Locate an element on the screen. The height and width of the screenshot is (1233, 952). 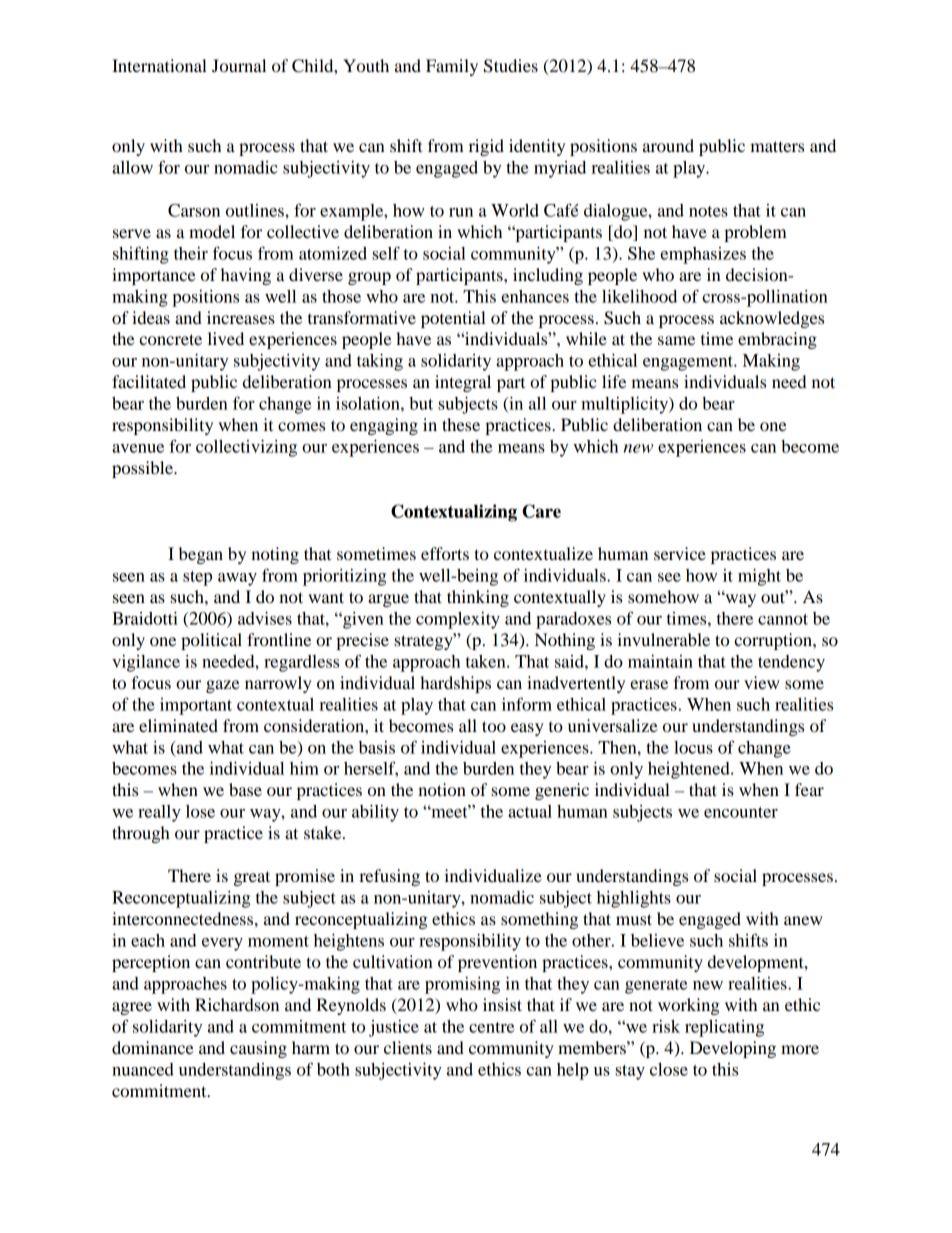
Journal is located at coordinates (239, 65).
